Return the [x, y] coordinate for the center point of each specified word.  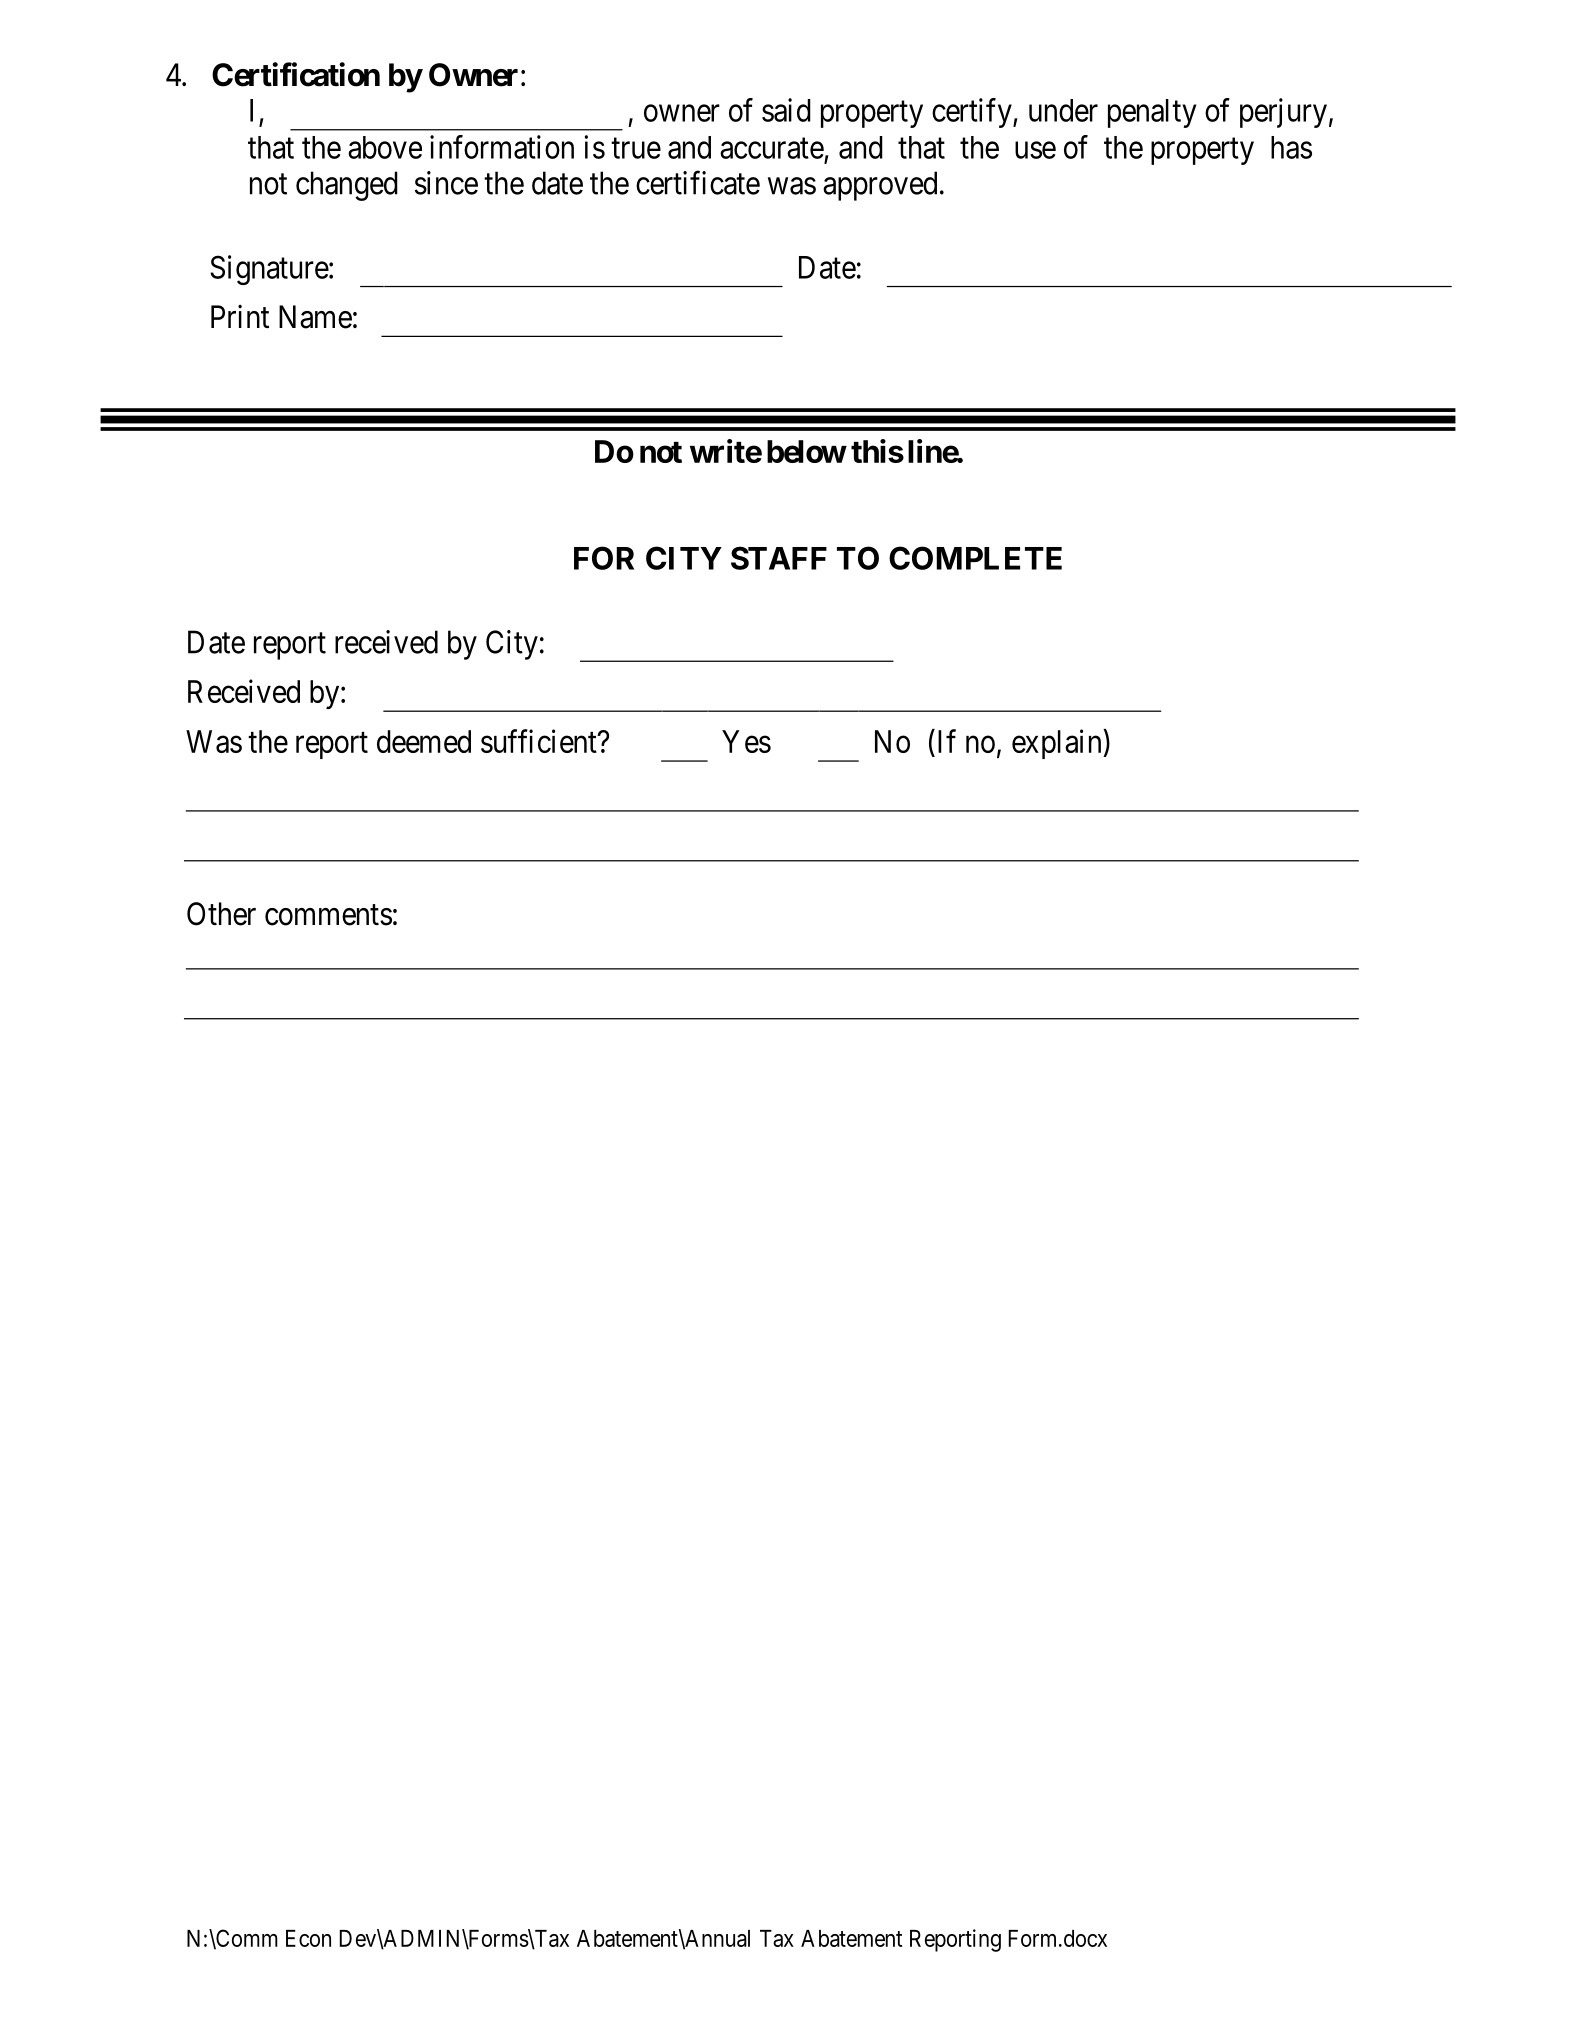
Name [315, 317]
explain [1058, 744]
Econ [308, 1938]
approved [880, 186]
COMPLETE [975, 558]
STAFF [779, 558]
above [385, 147]
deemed [424, 741]
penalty [1152, 113]
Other [221, 914]
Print [240, 316]
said [786, 110]
